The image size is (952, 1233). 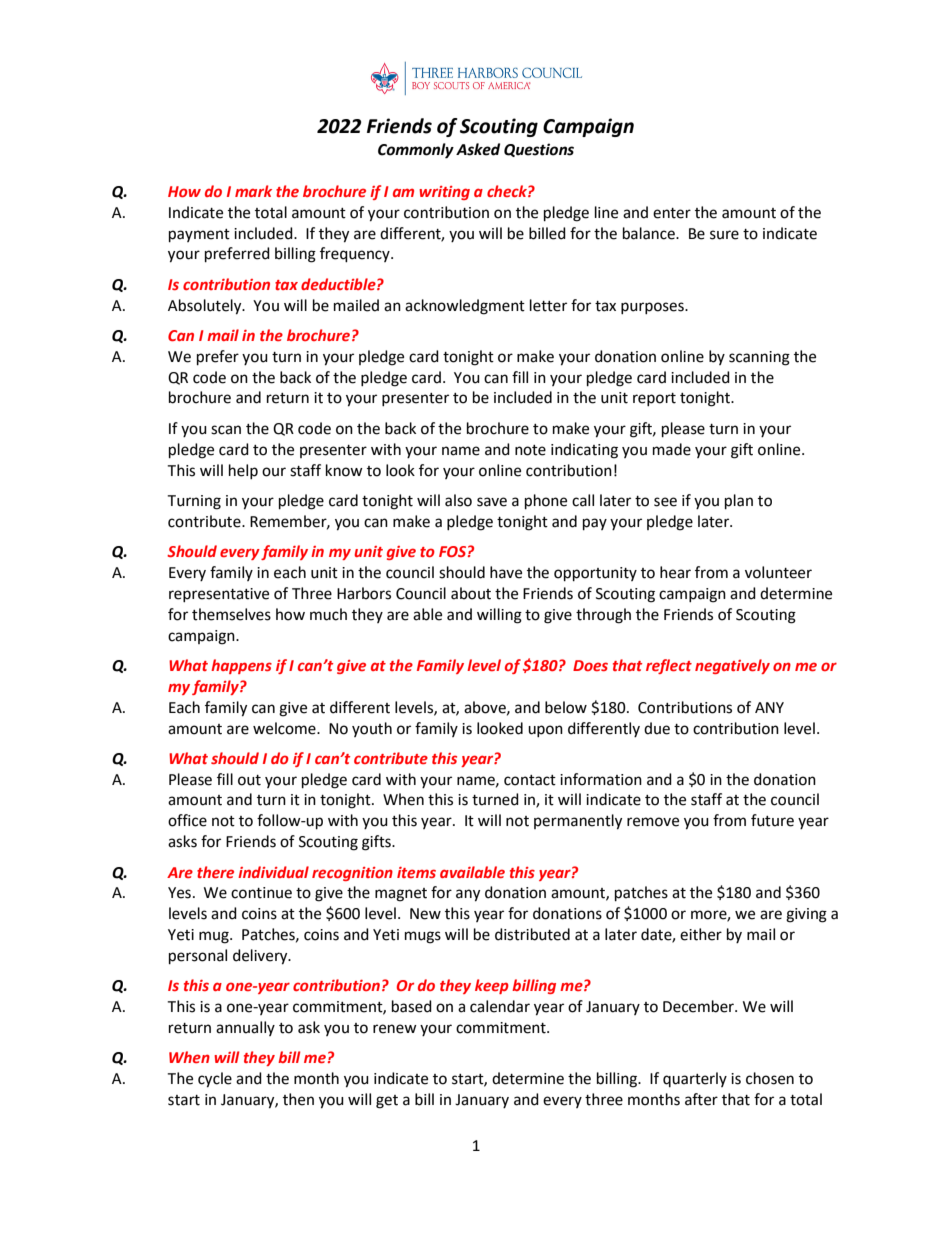 I want to click on sure, so click(x=724, y=235).
